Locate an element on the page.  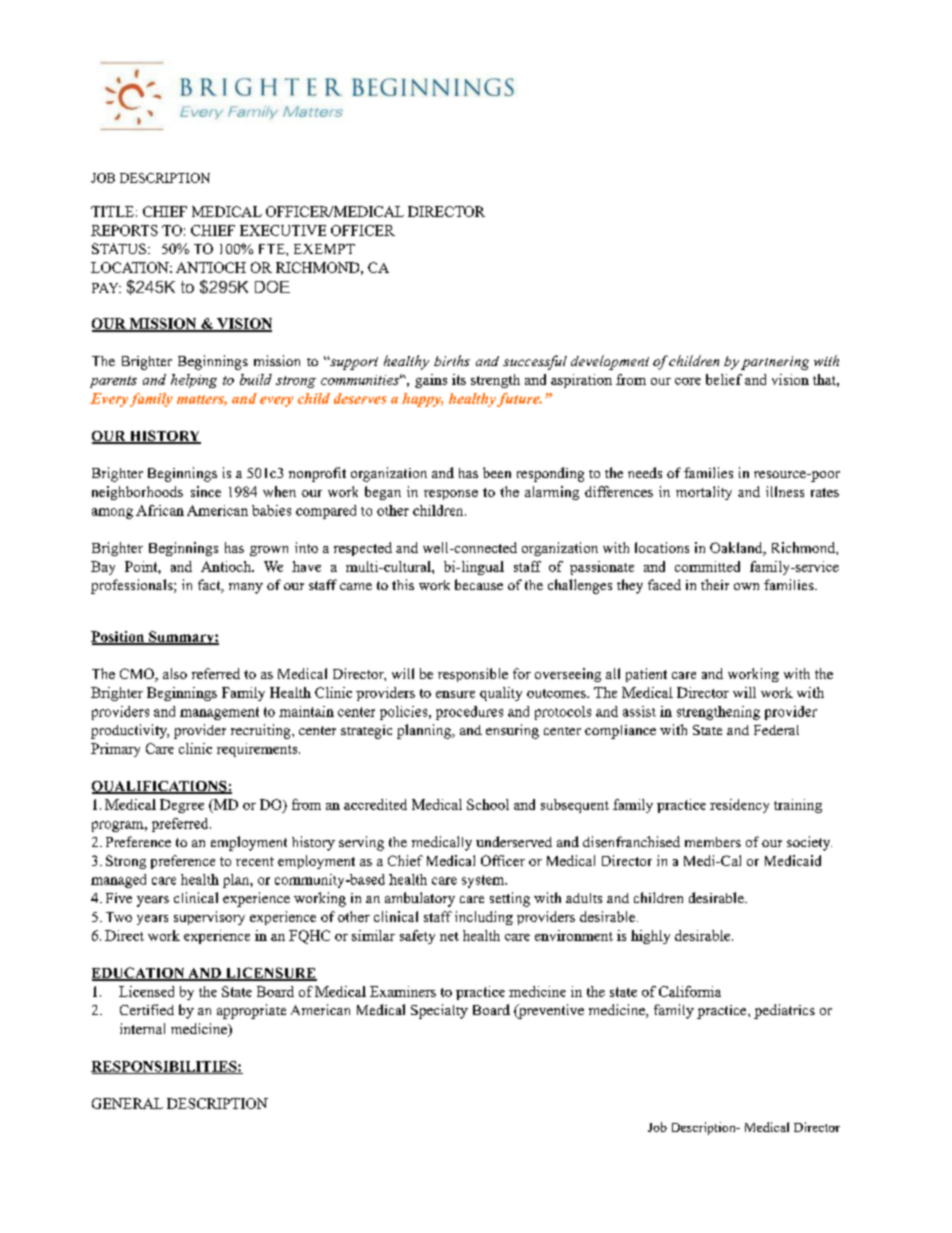
recent is located at coordinates (255, 861).
